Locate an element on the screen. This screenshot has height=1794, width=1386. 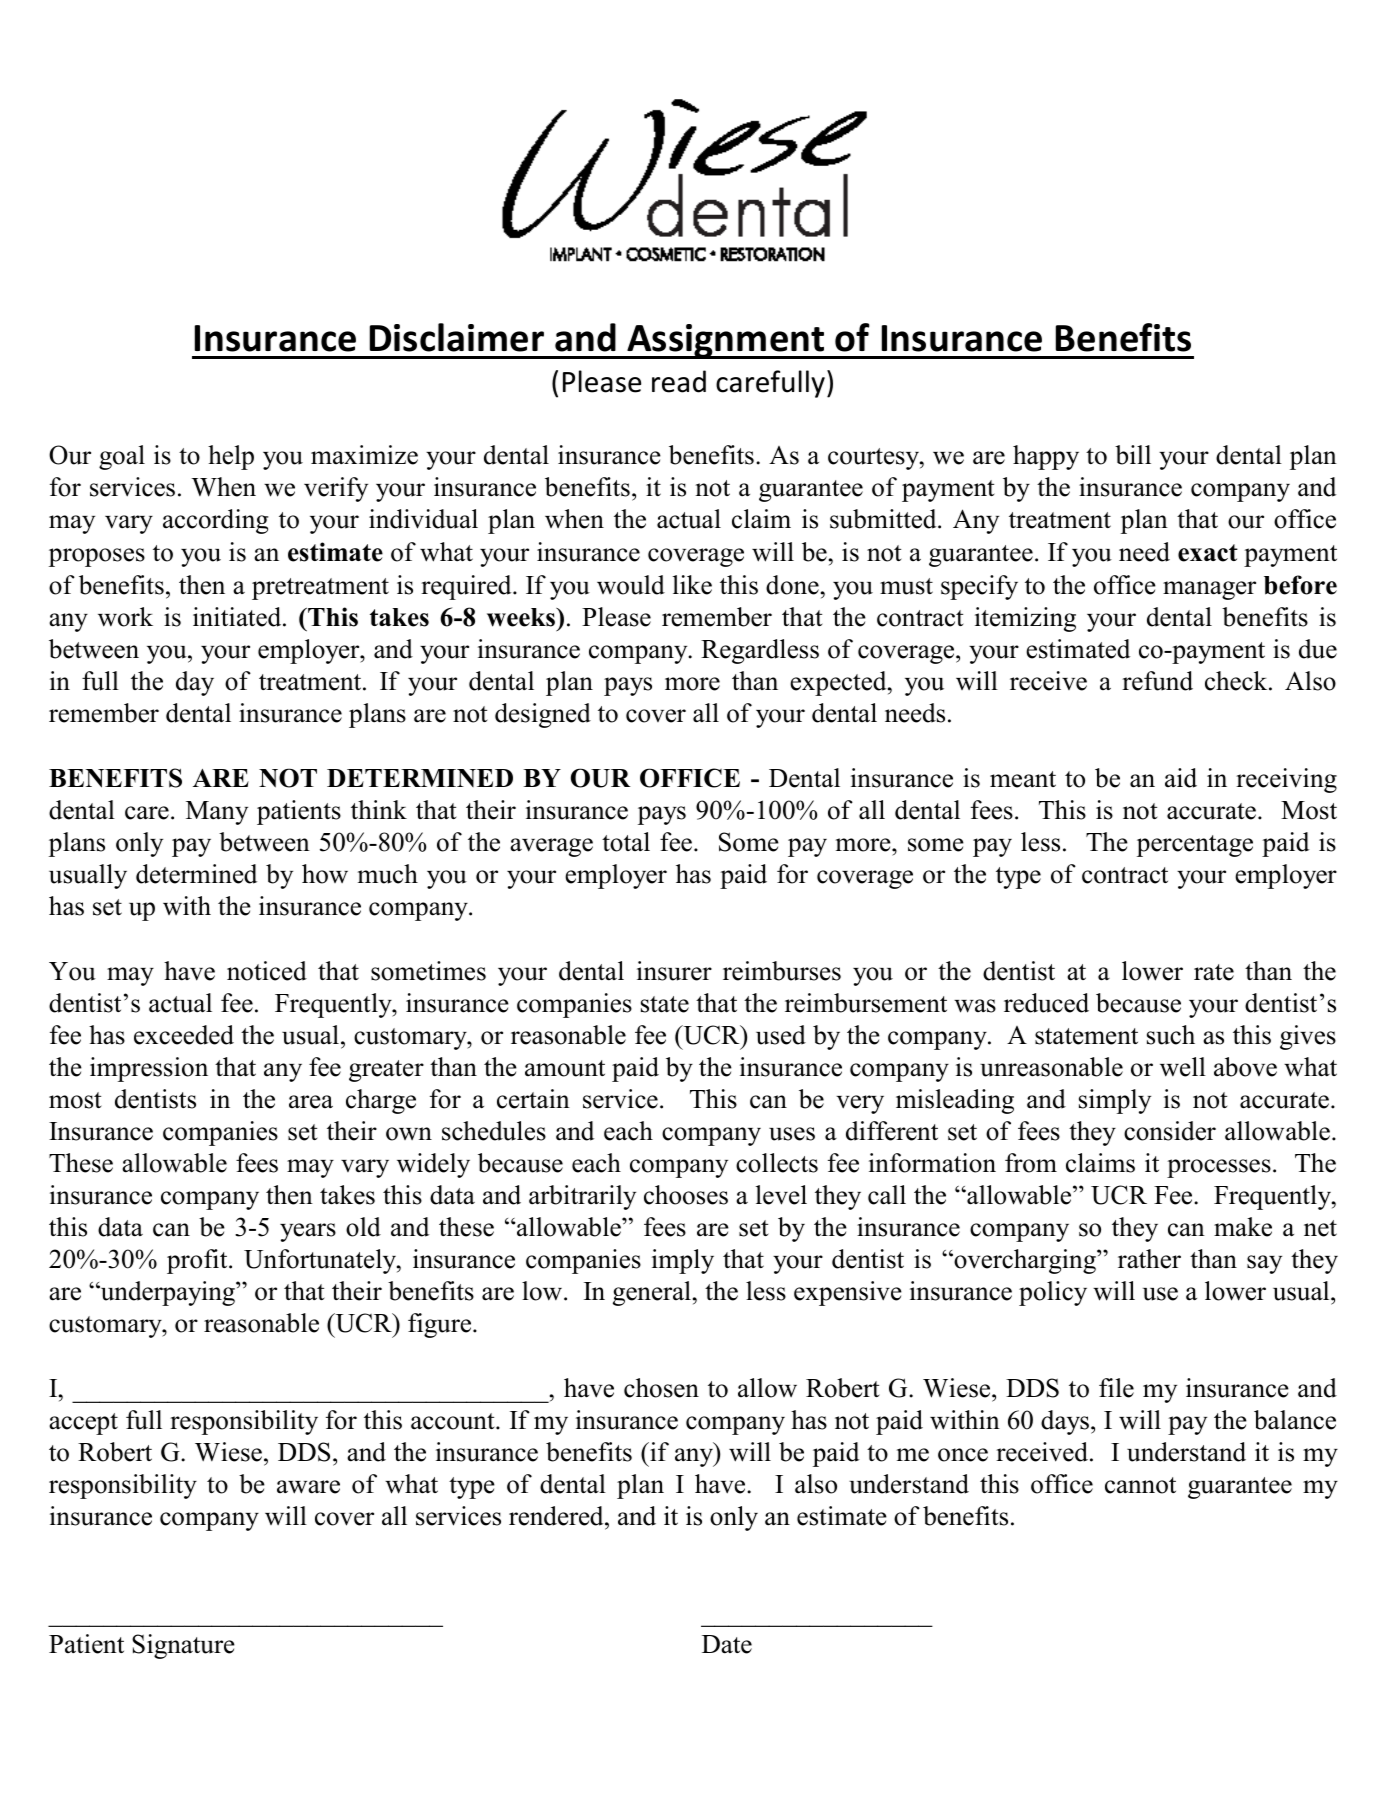
bill is located at coordinates (1133, 455).
